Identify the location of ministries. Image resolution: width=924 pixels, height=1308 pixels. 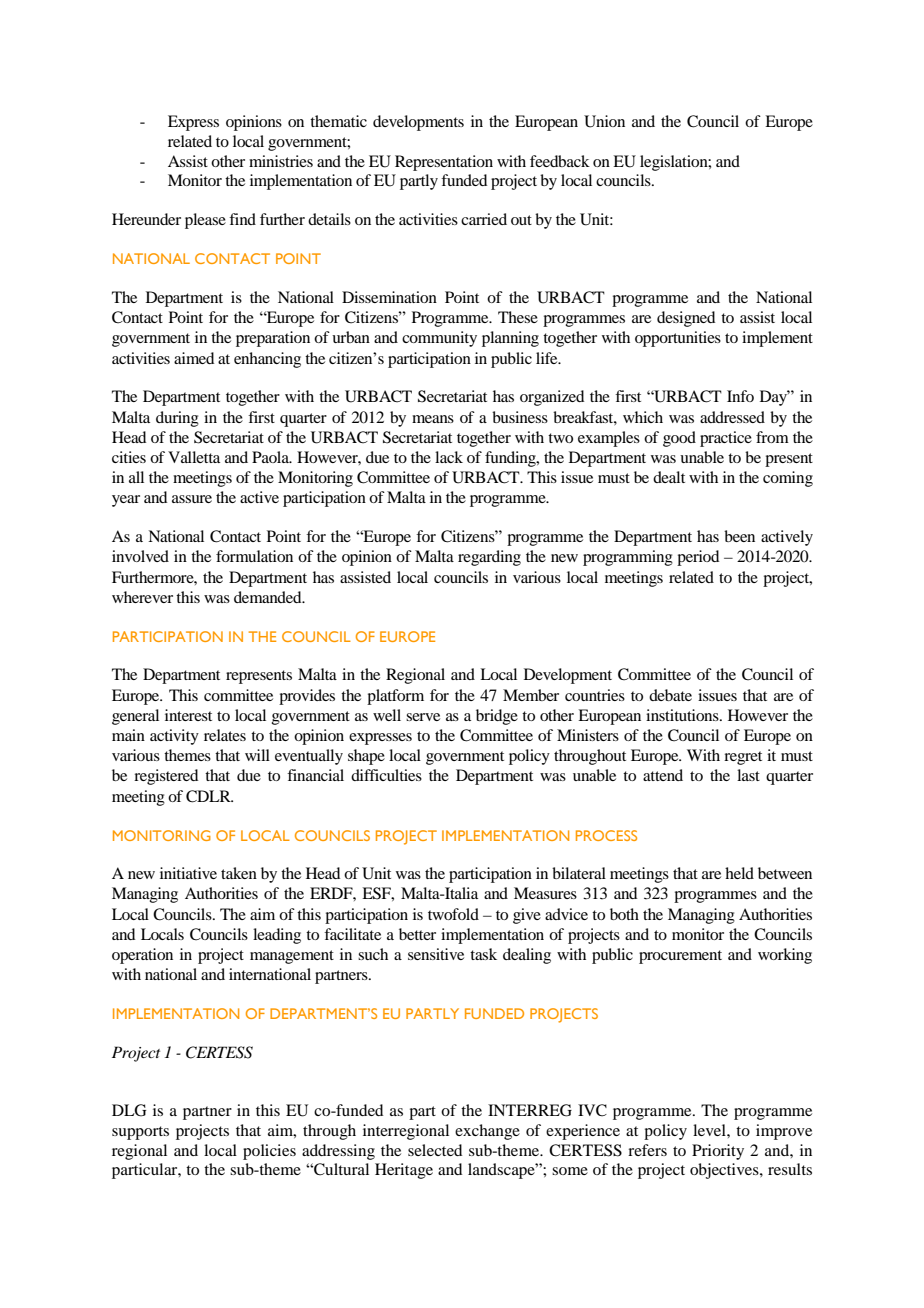
(281, 161).
